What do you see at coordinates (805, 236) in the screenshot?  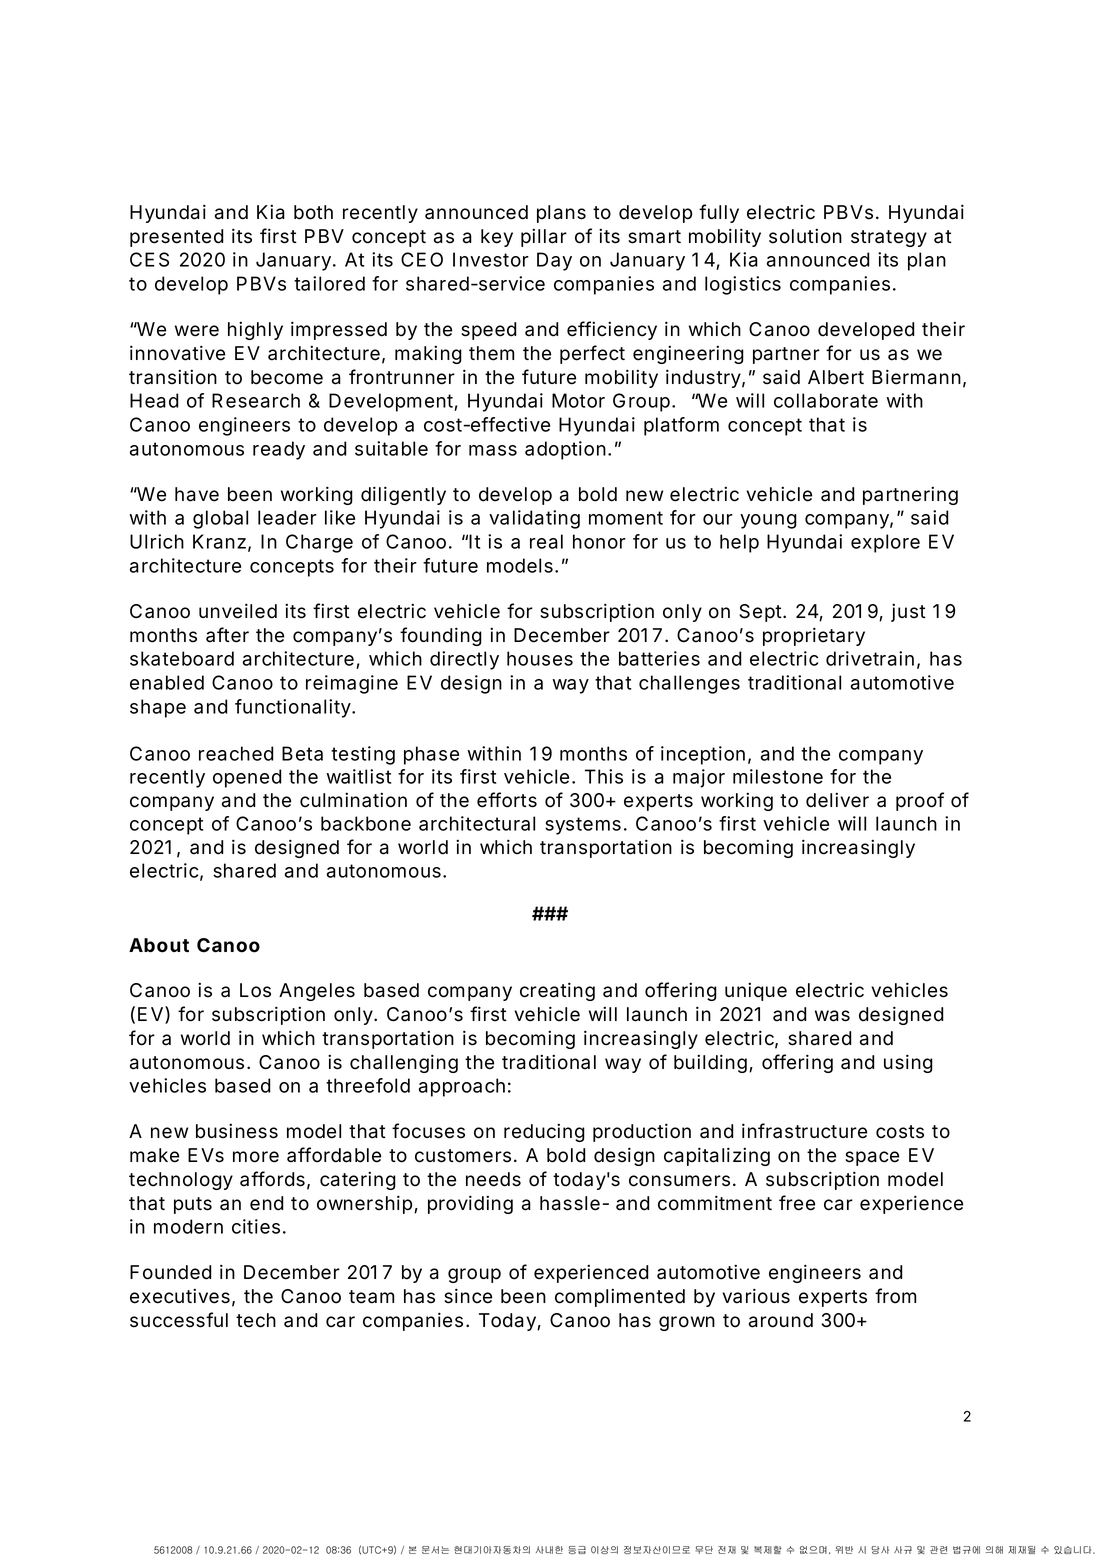 I see `solution` at bounding box center [805, 236].
